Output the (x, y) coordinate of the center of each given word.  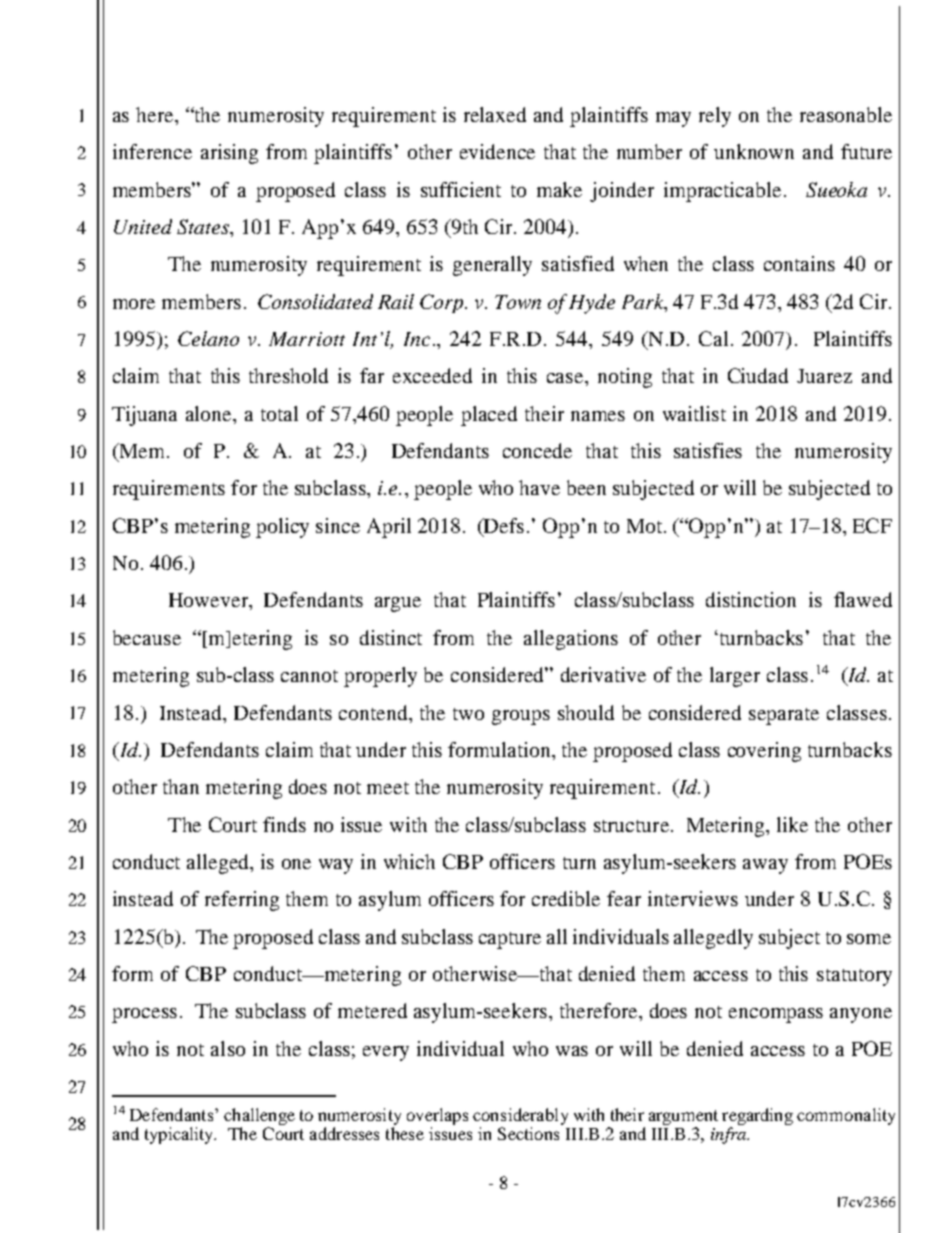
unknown (754, 151)
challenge (259, 1116)
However (210, 601)
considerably (520, 1116)
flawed (863, 599)
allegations (571, 640)
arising (229, 154)
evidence (497, 151)
